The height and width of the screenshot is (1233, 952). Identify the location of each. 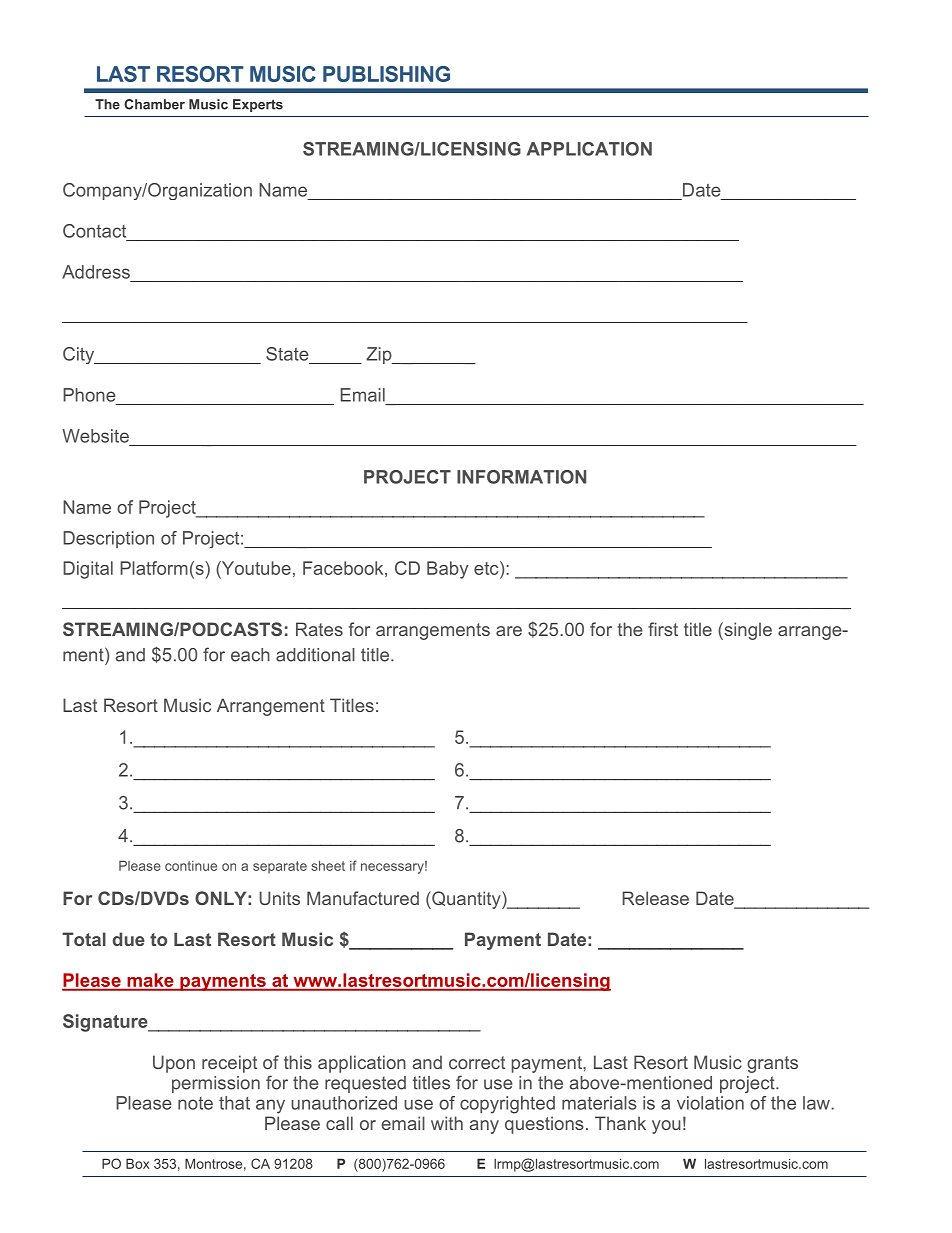
(250, 655).
